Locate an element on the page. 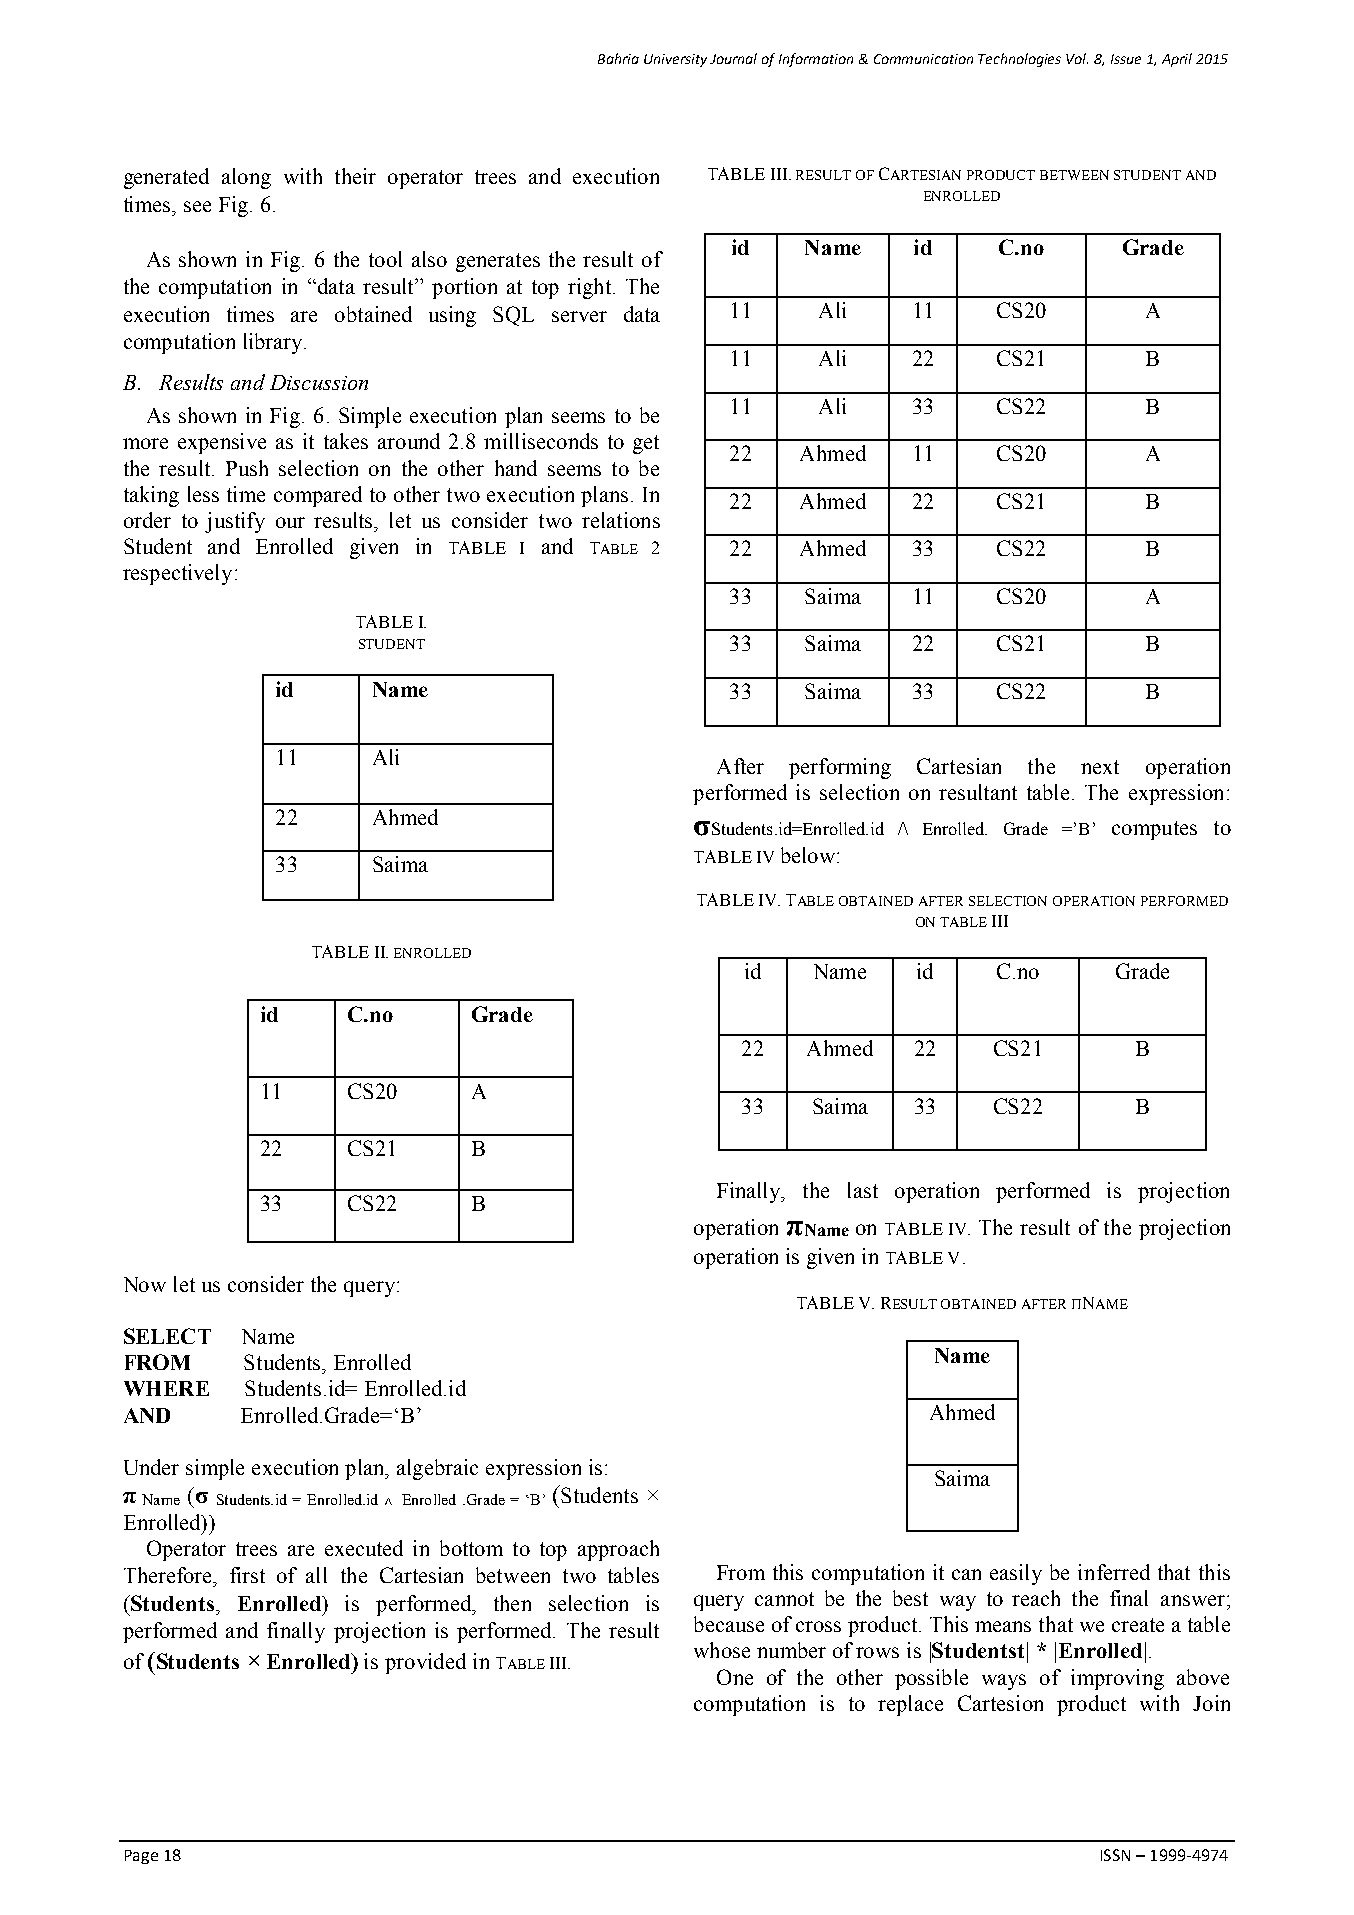 The width and height of the document is (1354, 1915). Page is located at coordinates (141, 1857).
